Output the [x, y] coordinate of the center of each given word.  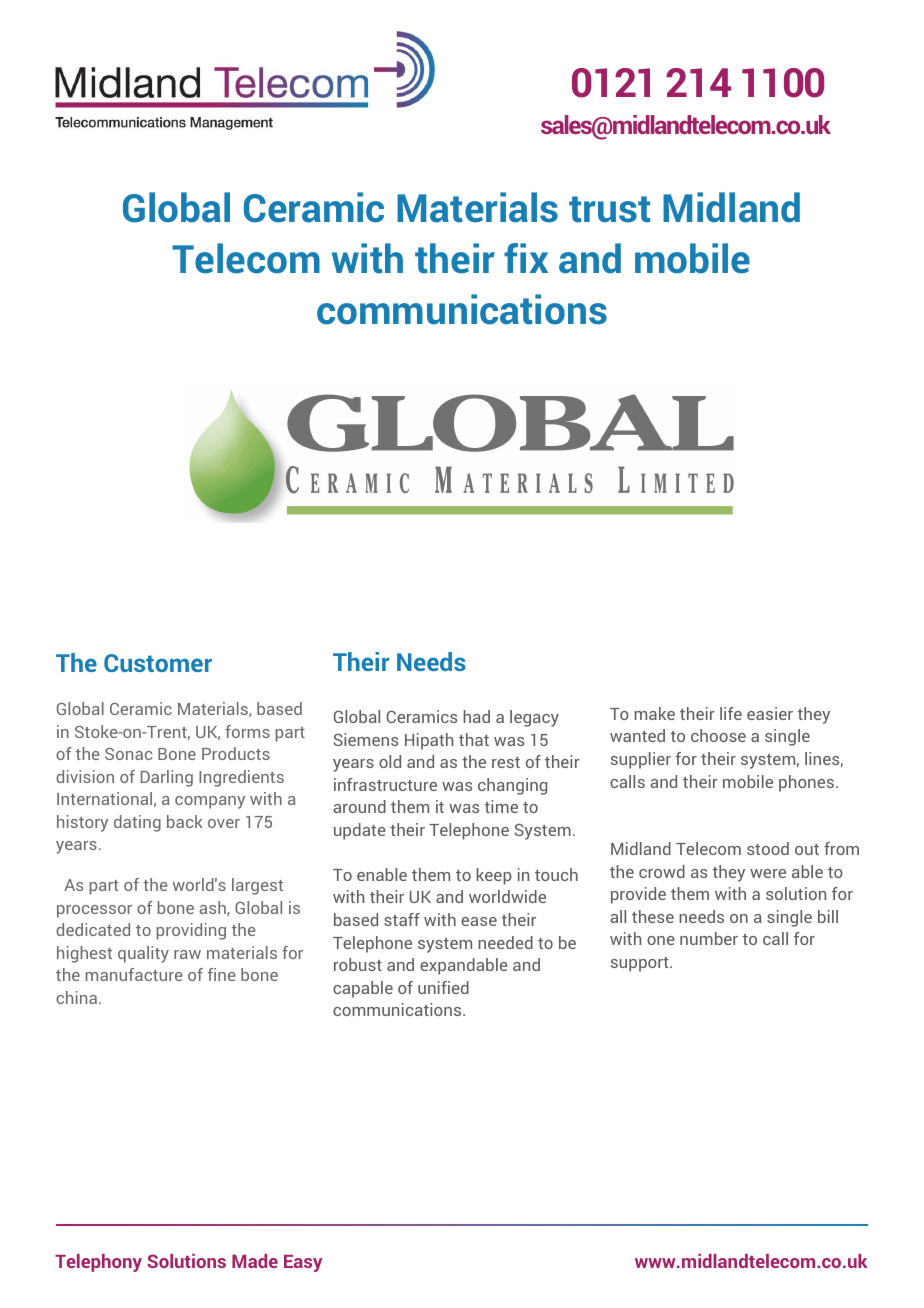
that [474, 739]
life [731, 713]
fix [526, 258]
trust [610, 209]
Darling [167, 778]
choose [718, 735]
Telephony [98, 1263]
